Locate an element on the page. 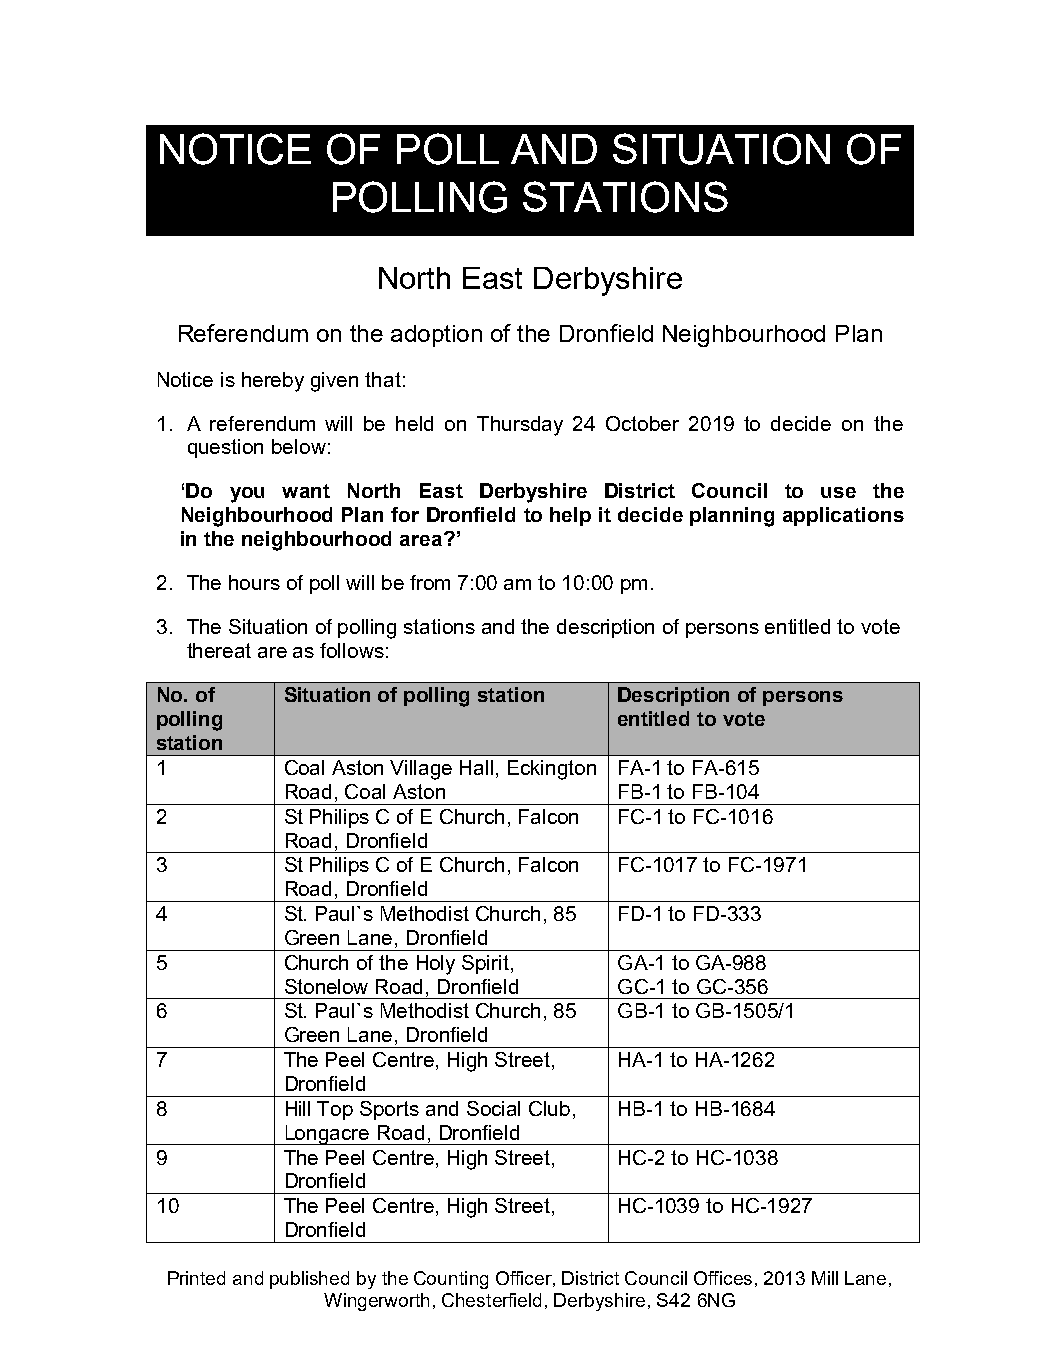  Hall is located at coordinates (476, 767).
